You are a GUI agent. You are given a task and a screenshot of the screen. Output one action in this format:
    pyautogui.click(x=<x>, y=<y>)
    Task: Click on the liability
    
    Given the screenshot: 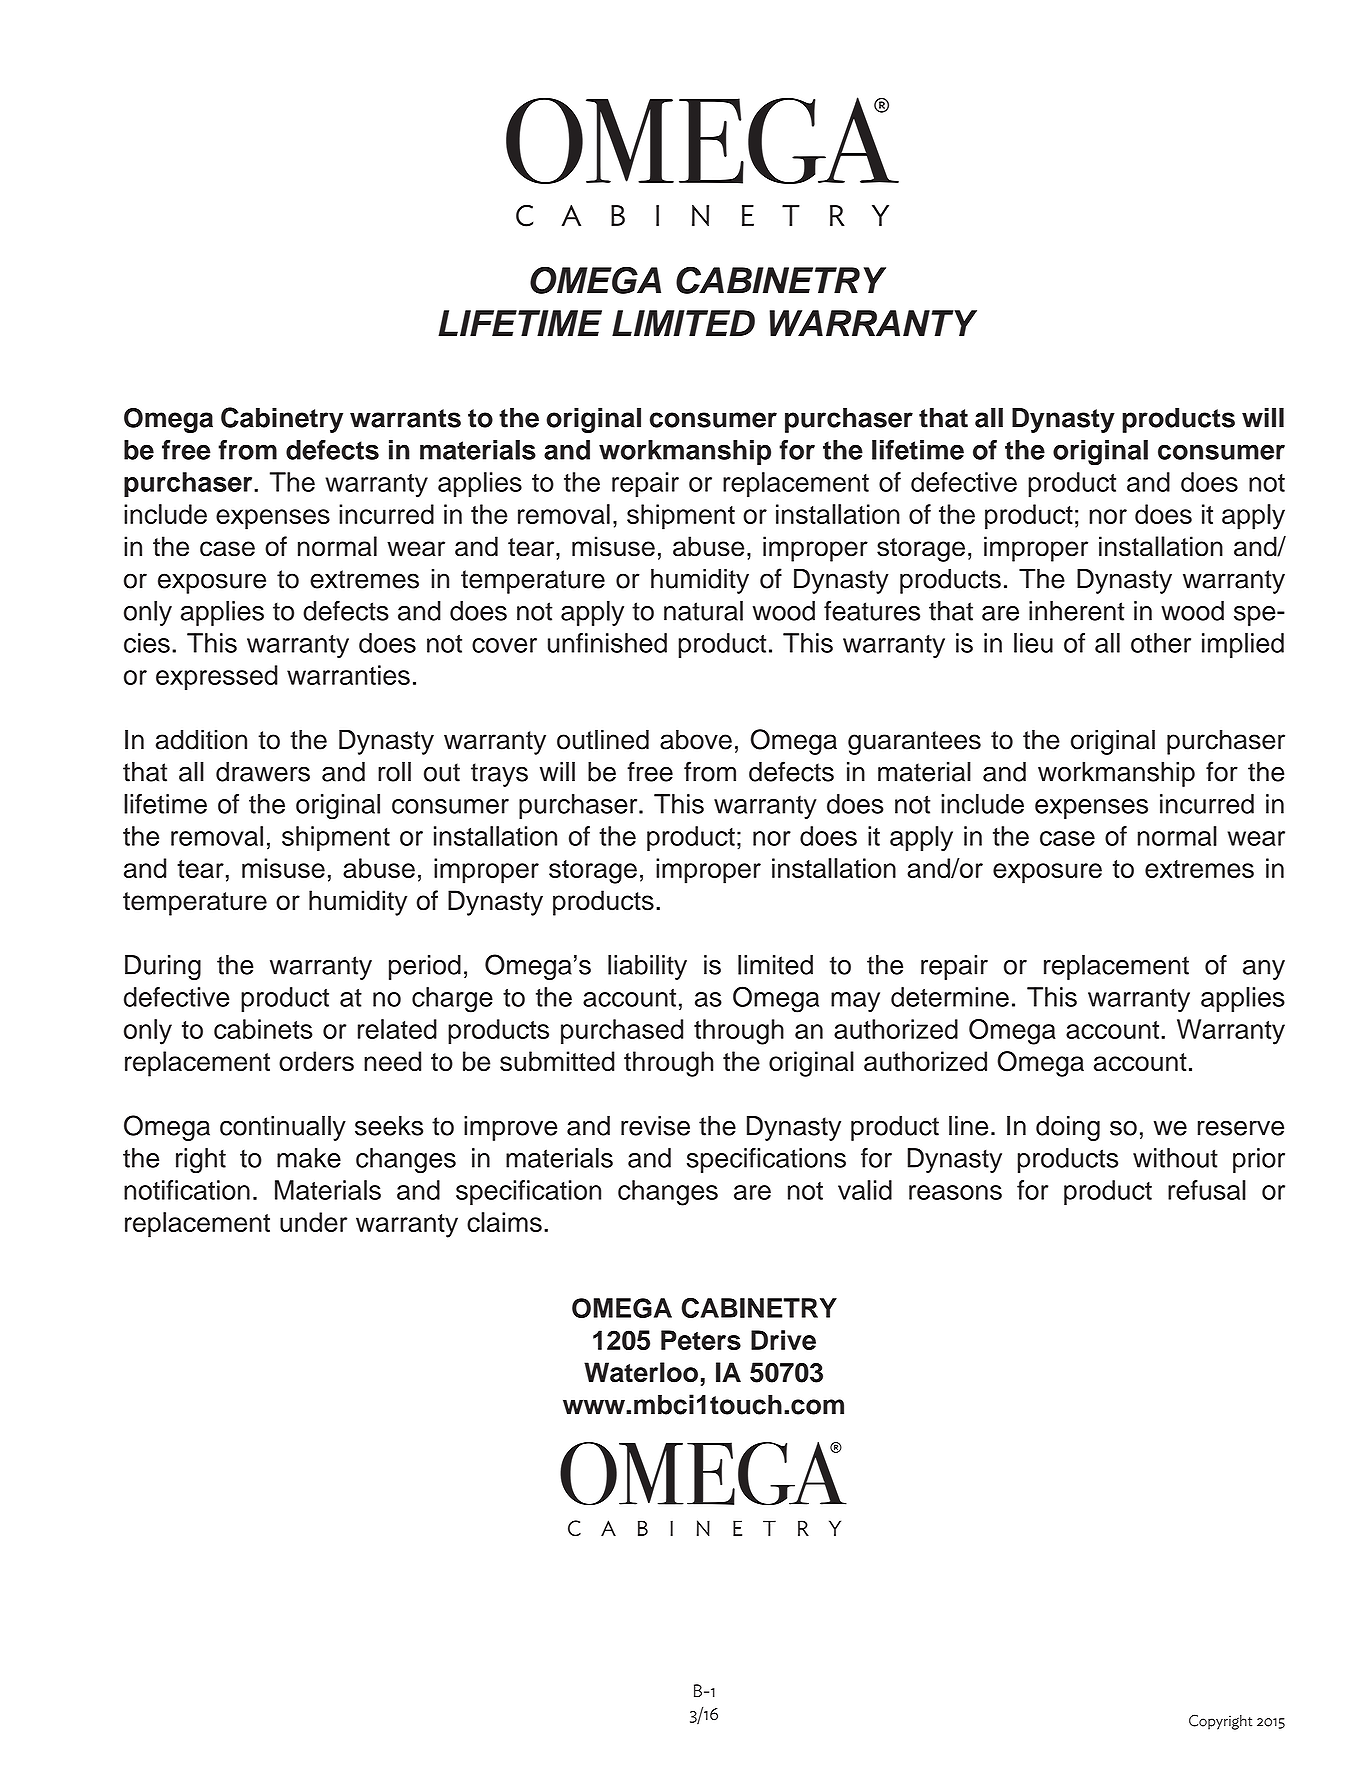 What is the action you would take?
    pyautogui.click(x=647, y=967)
